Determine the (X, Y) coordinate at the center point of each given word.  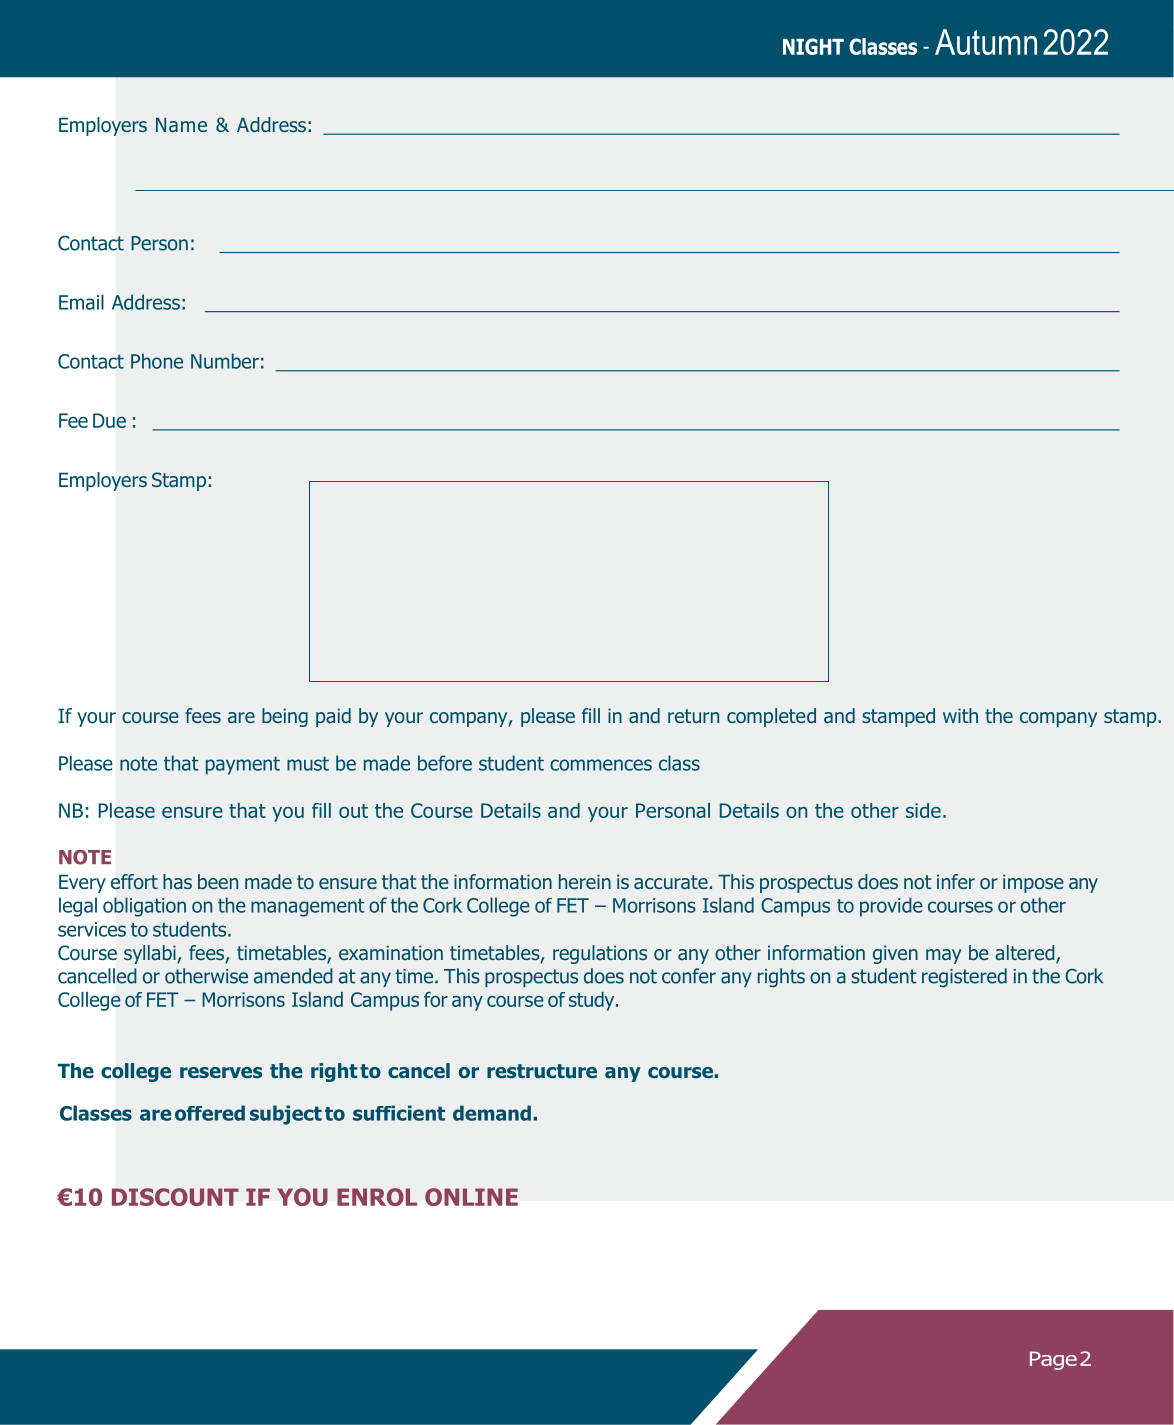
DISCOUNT (175, 1197)
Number (225, 361)
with (960, 715)
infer (956, 881)
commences (601, 765)
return (693, 716)
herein (585, 881)
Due (109, 420)
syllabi (150, 954)
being (285, 717)
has (177, 881)
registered (964, 977)
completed (771, 717)
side (923, 810)
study (593, 1001)
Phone (157, 361)
